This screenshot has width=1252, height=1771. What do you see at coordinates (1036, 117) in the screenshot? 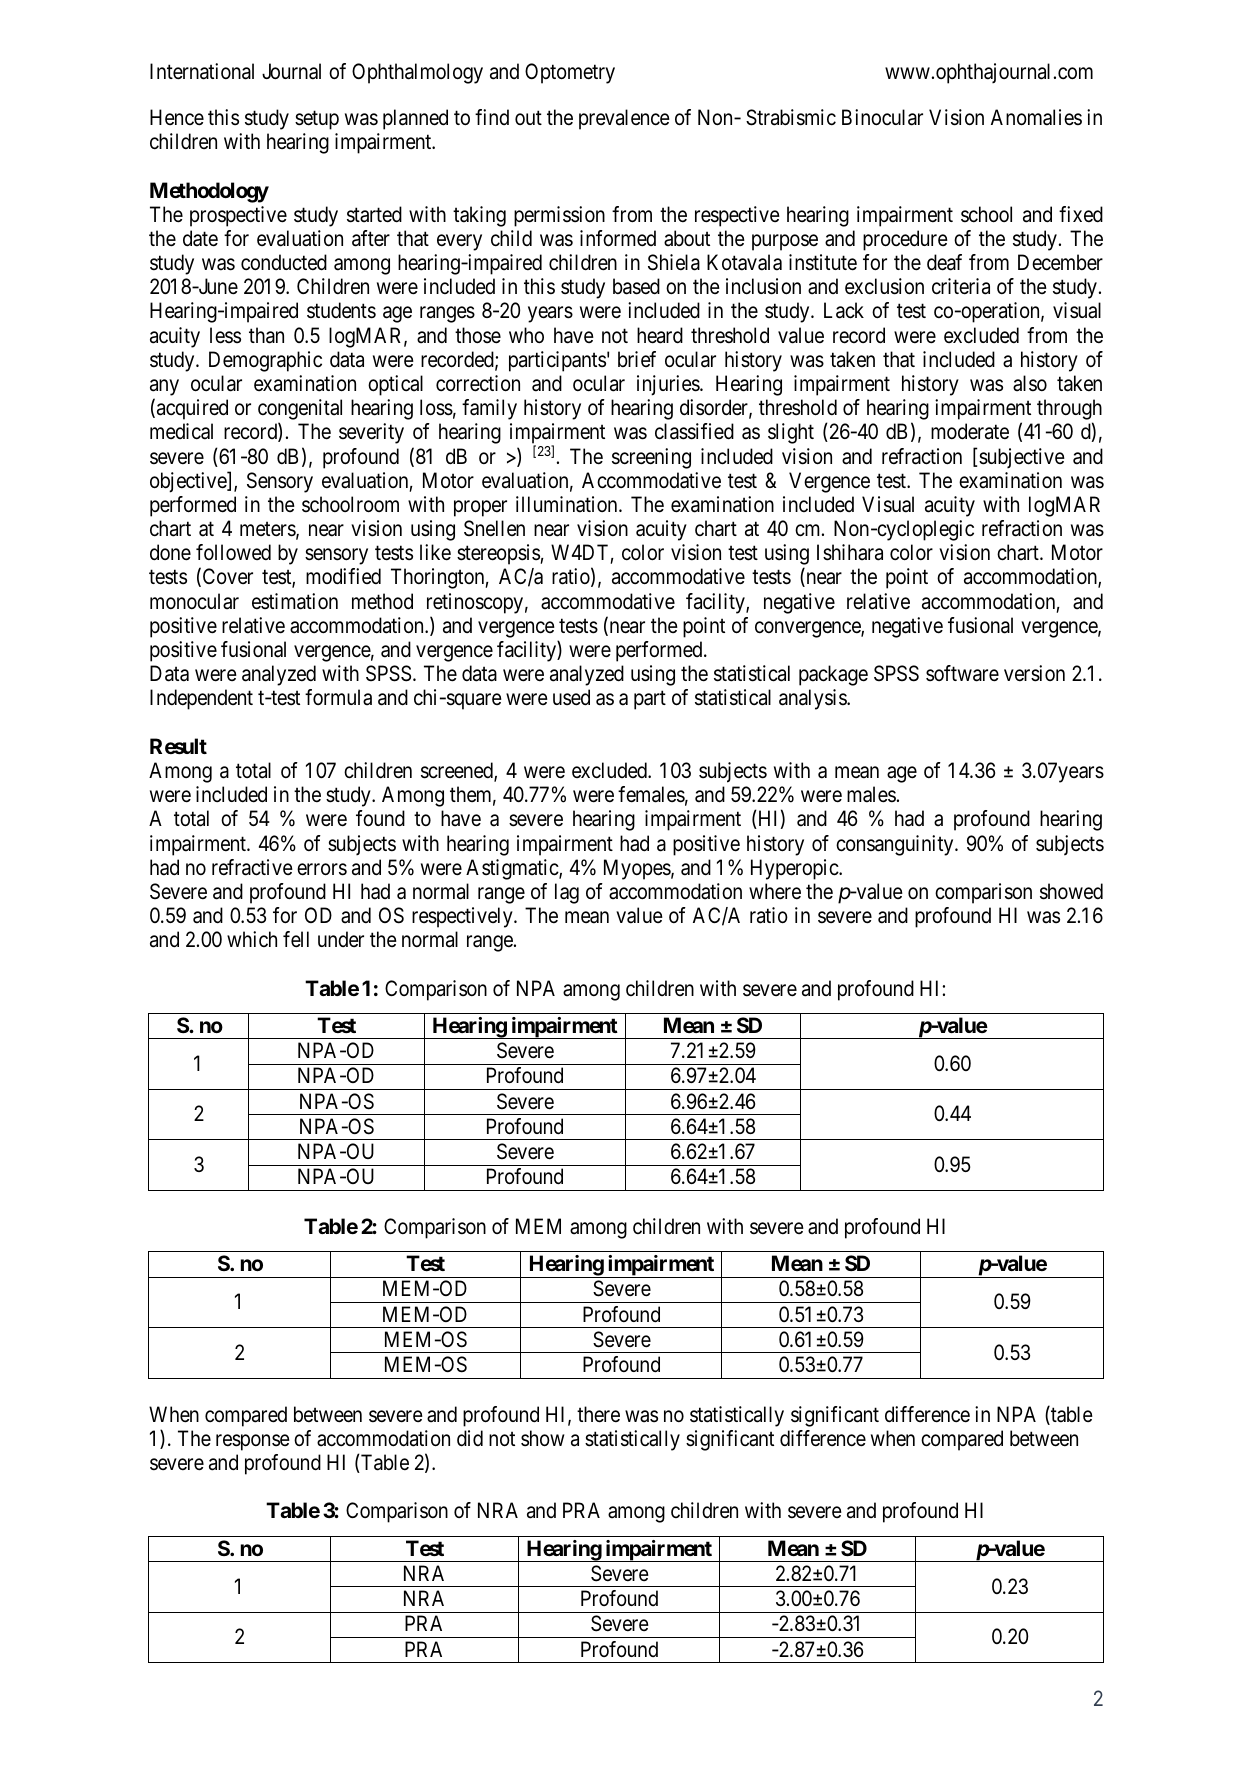
I see `Anomalies` at bounding box center [1036, 117].
